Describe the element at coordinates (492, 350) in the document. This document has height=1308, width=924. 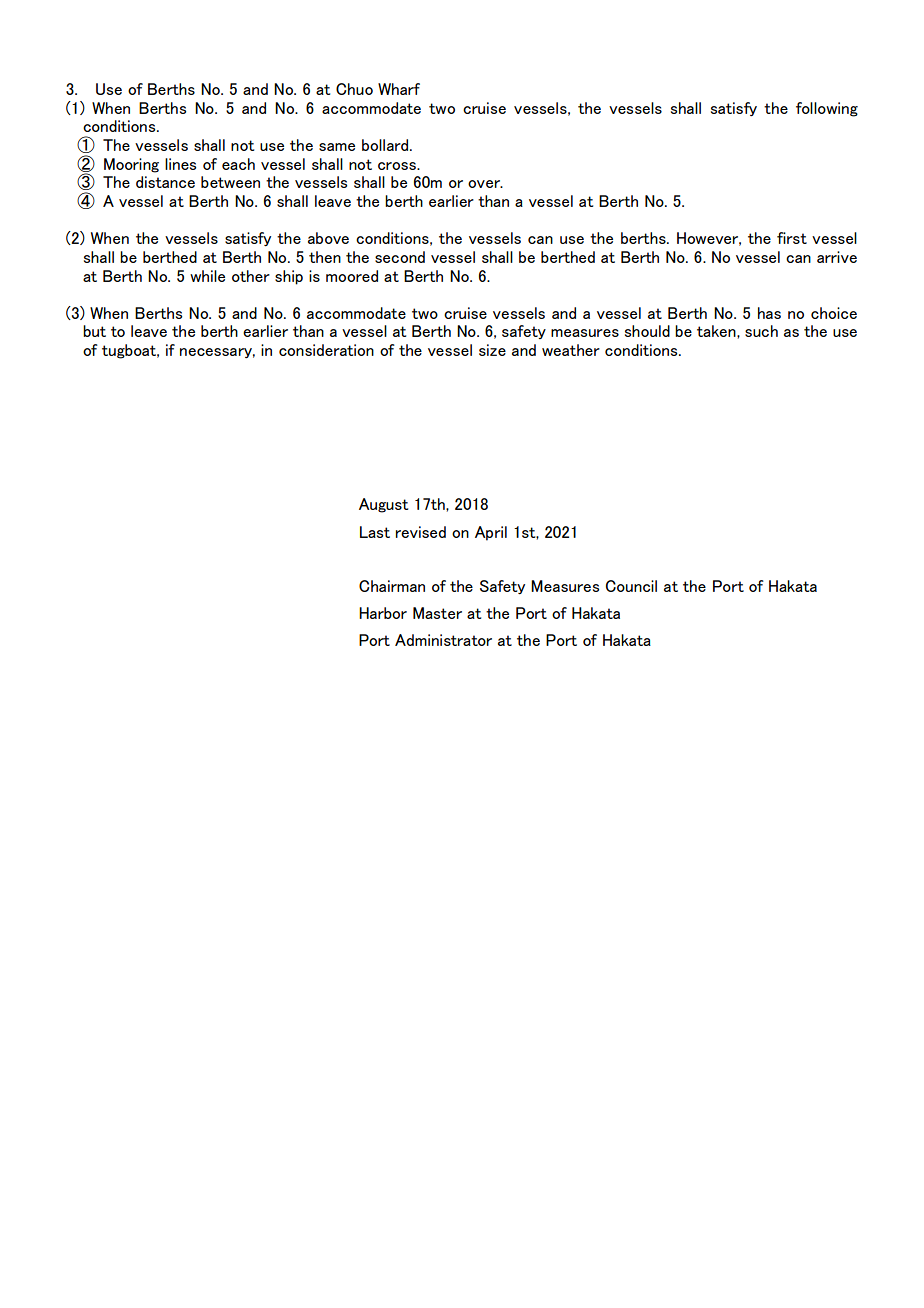
I see `size` at that location.
